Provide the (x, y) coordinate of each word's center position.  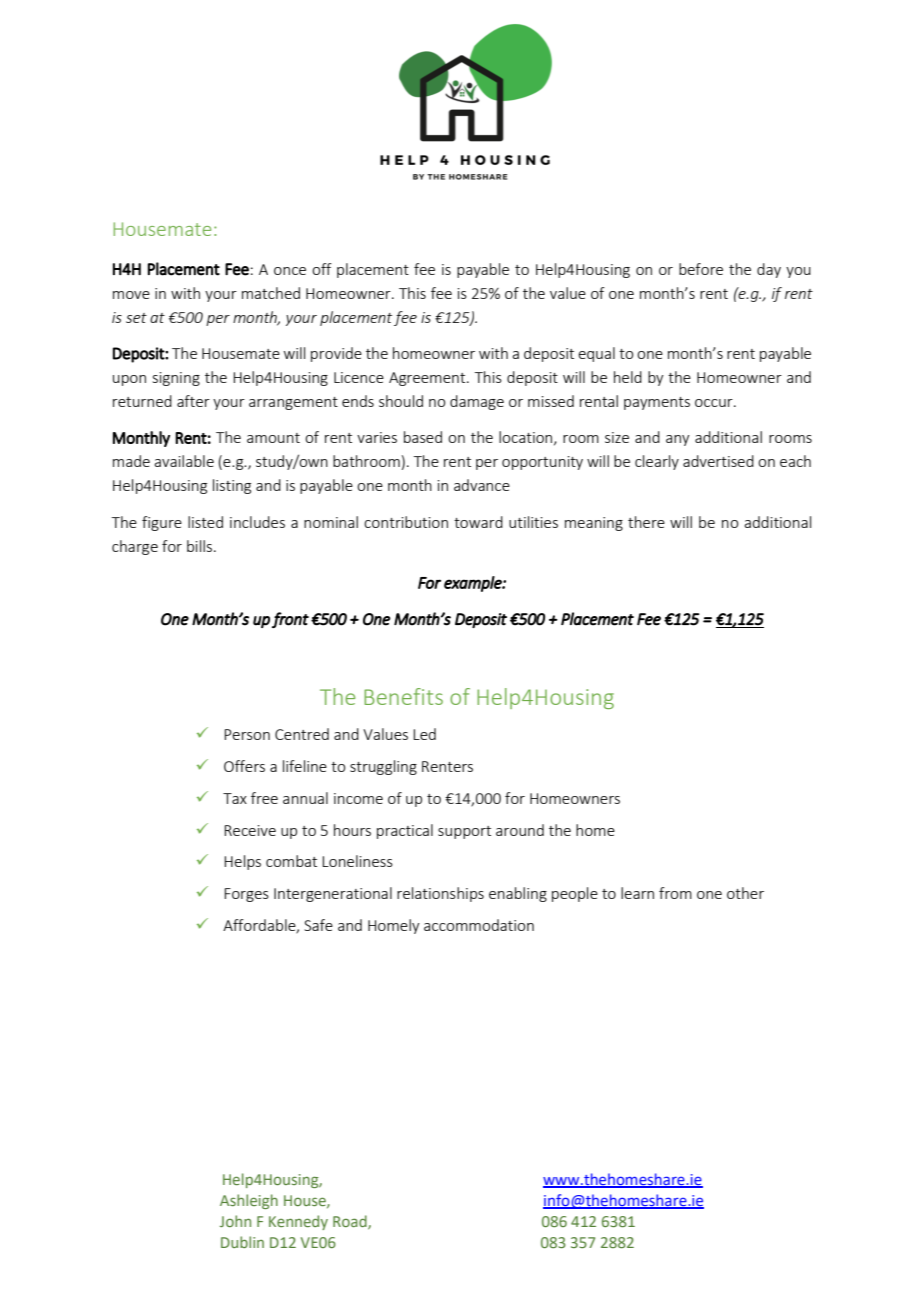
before (701, 269)
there (646, 522)
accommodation (479, 925)
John (235, 1221)
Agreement (428, 379)
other (745, 893)
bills (199, 546)
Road (351, 1222)
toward (478, 522)
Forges (246, 895)
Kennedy (298, 1222)
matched (271, 293)
